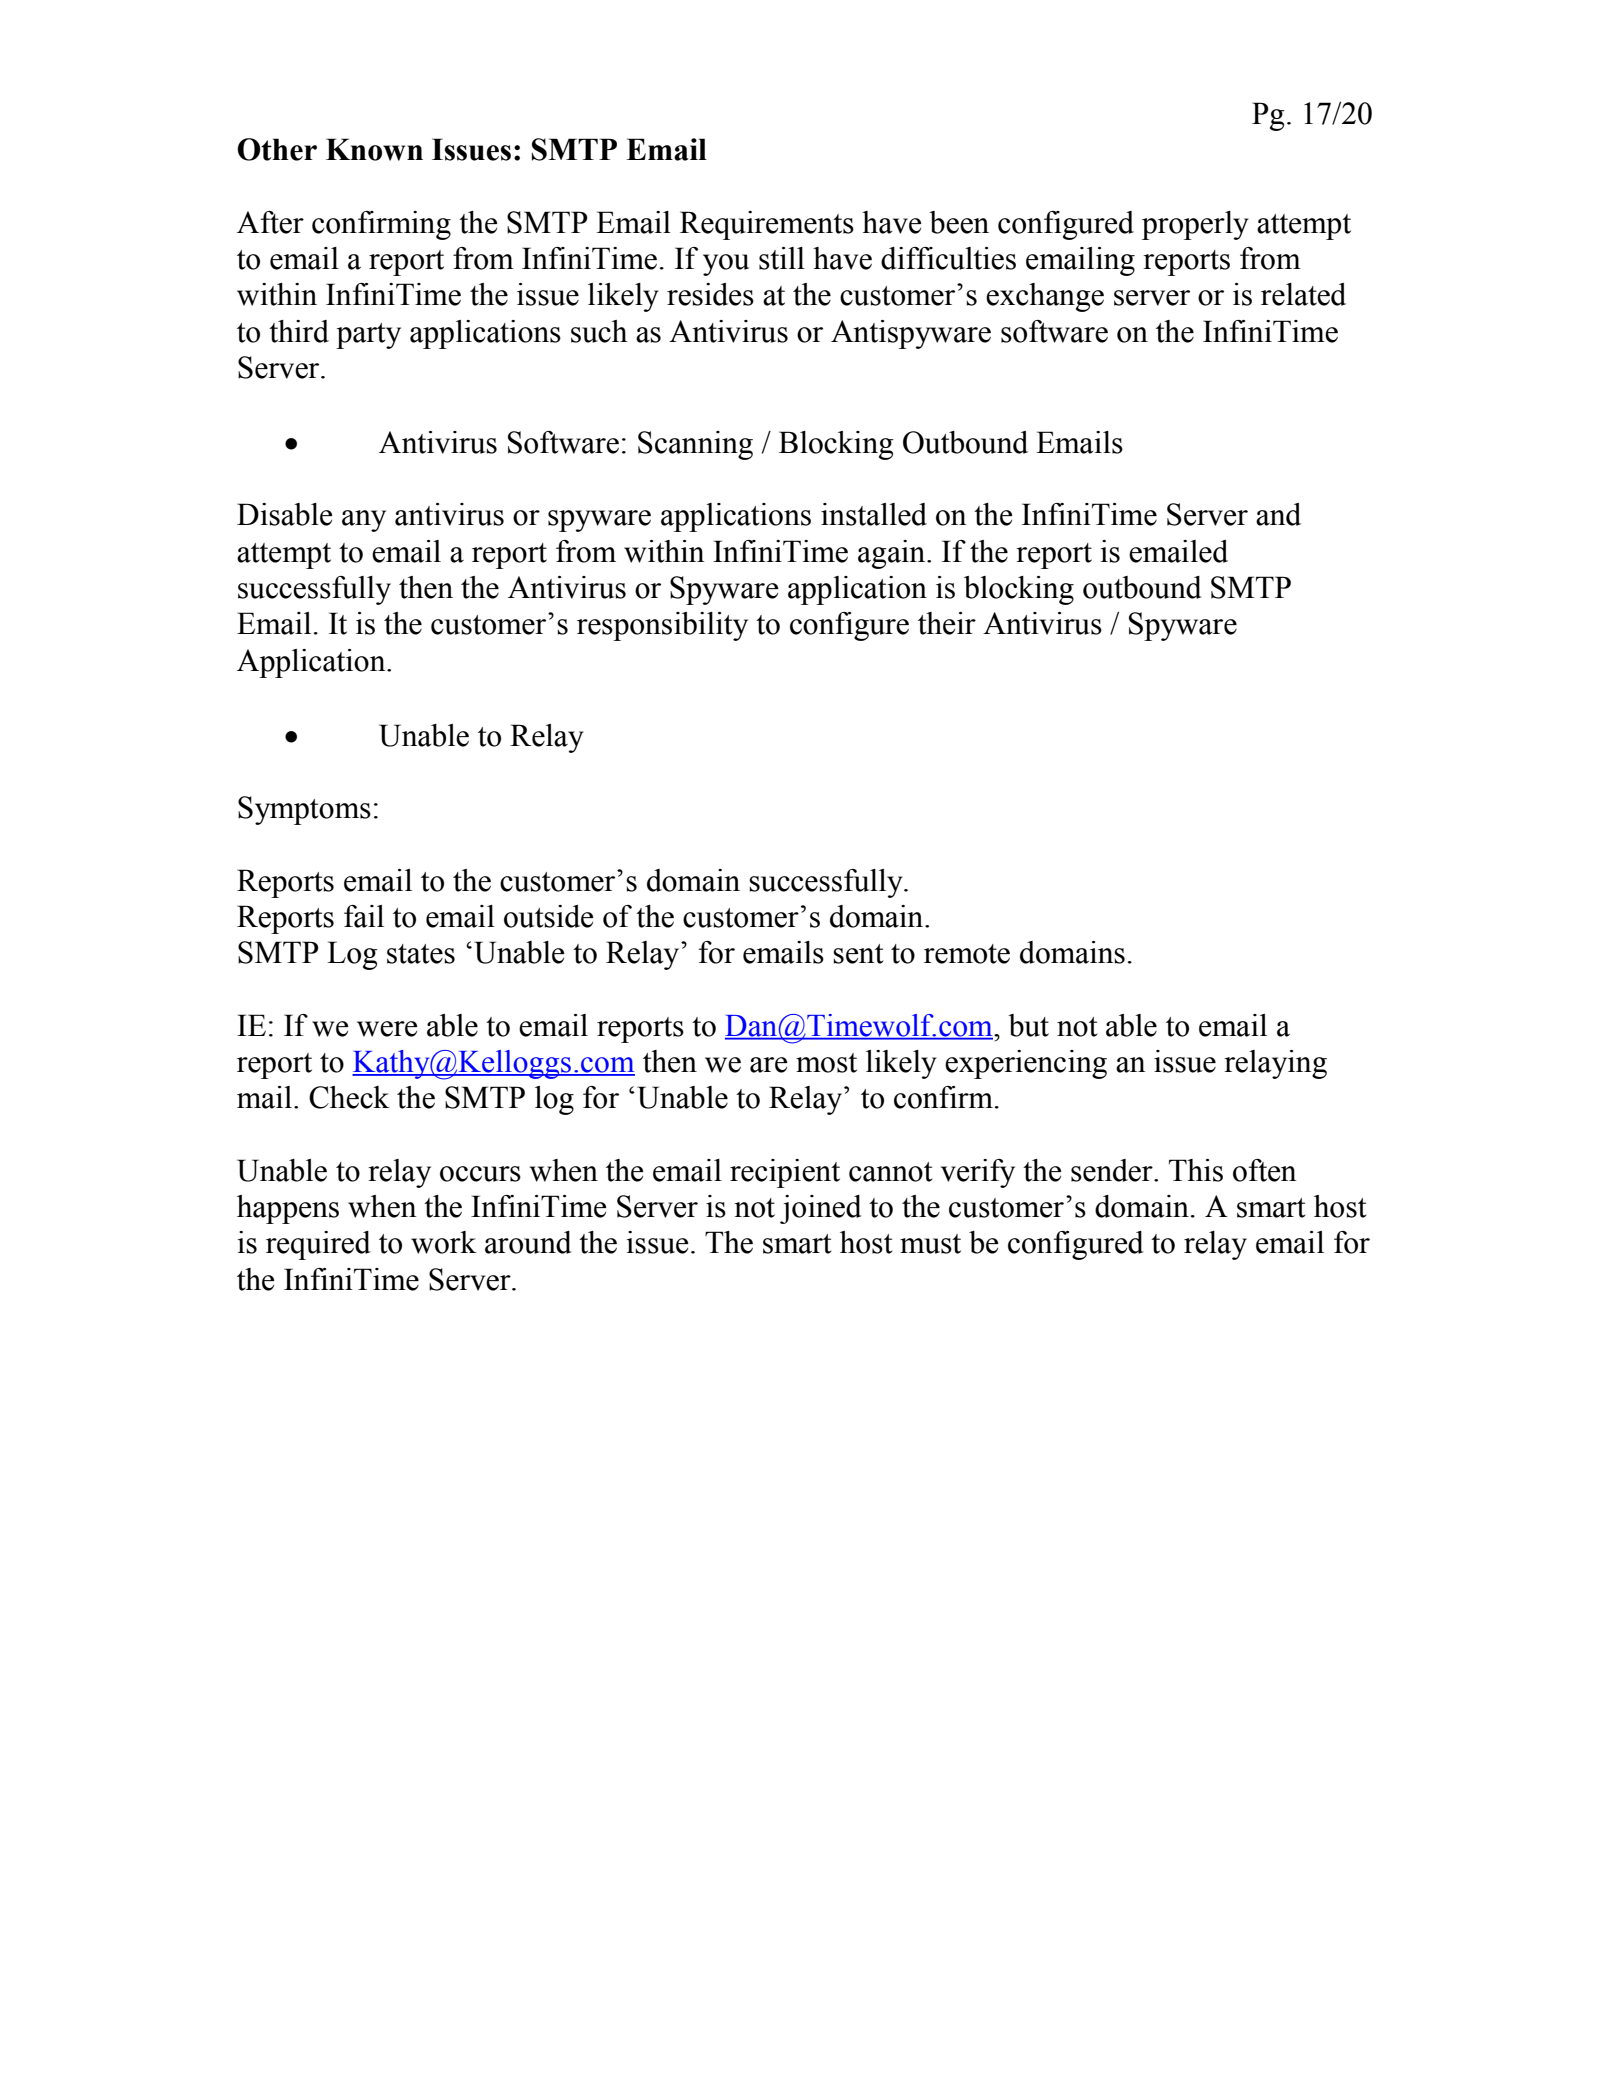  I want to click on This, so click(1196, 1170).
